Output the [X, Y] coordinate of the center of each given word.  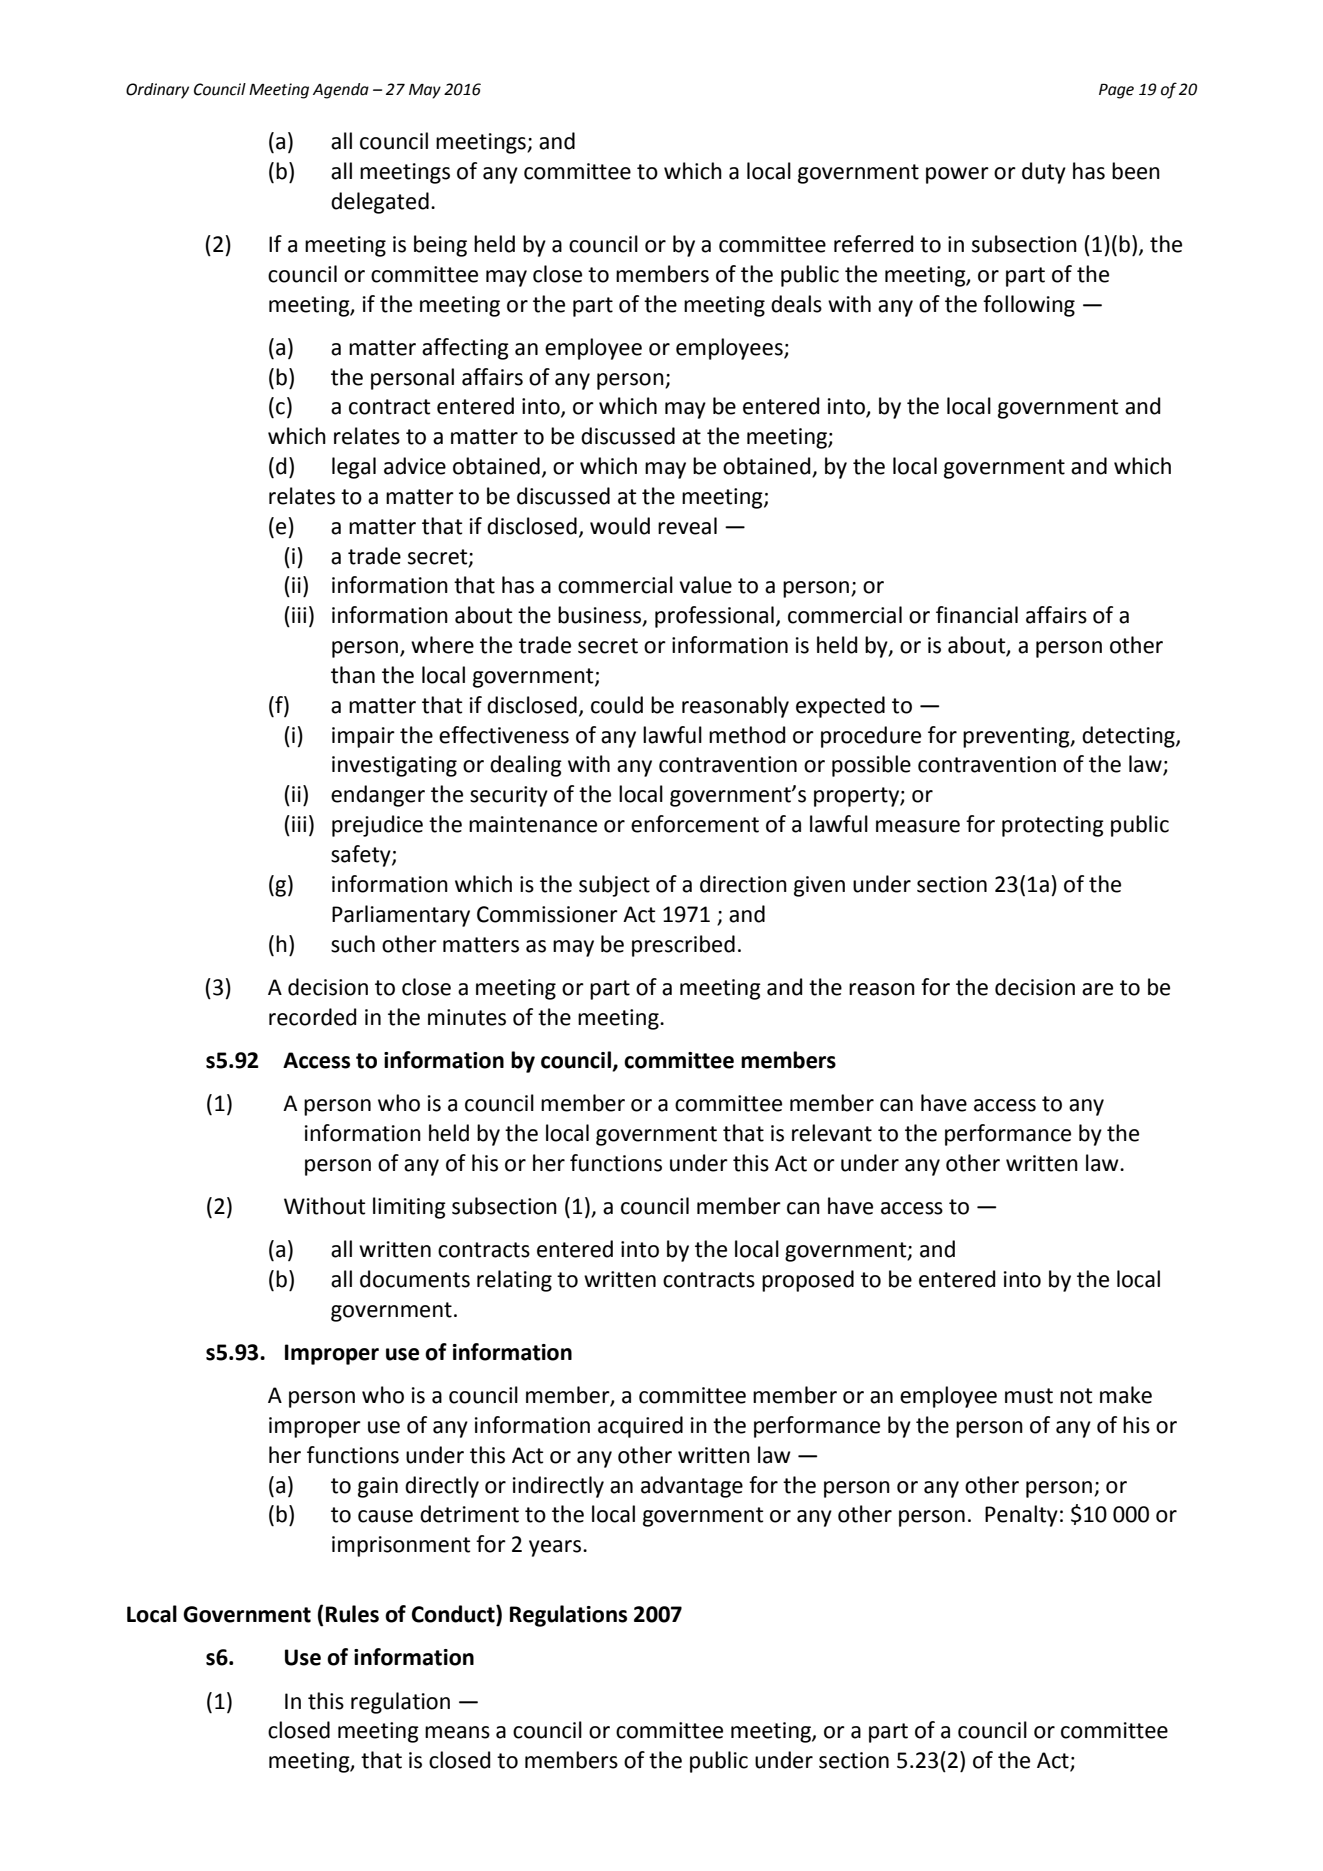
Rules [352, 1614]
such [353, 944]
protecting [1053, 826]
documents [415, 1279]
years [556, 1548]
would [620, 526]
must [1029, 1396]
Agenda [341, 91]
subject [614, 886]
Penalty [1021, 1516]
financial [977, 615]
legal [354, 468]
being [440, 246]
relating [514, 1281]
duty [1044, 173]
